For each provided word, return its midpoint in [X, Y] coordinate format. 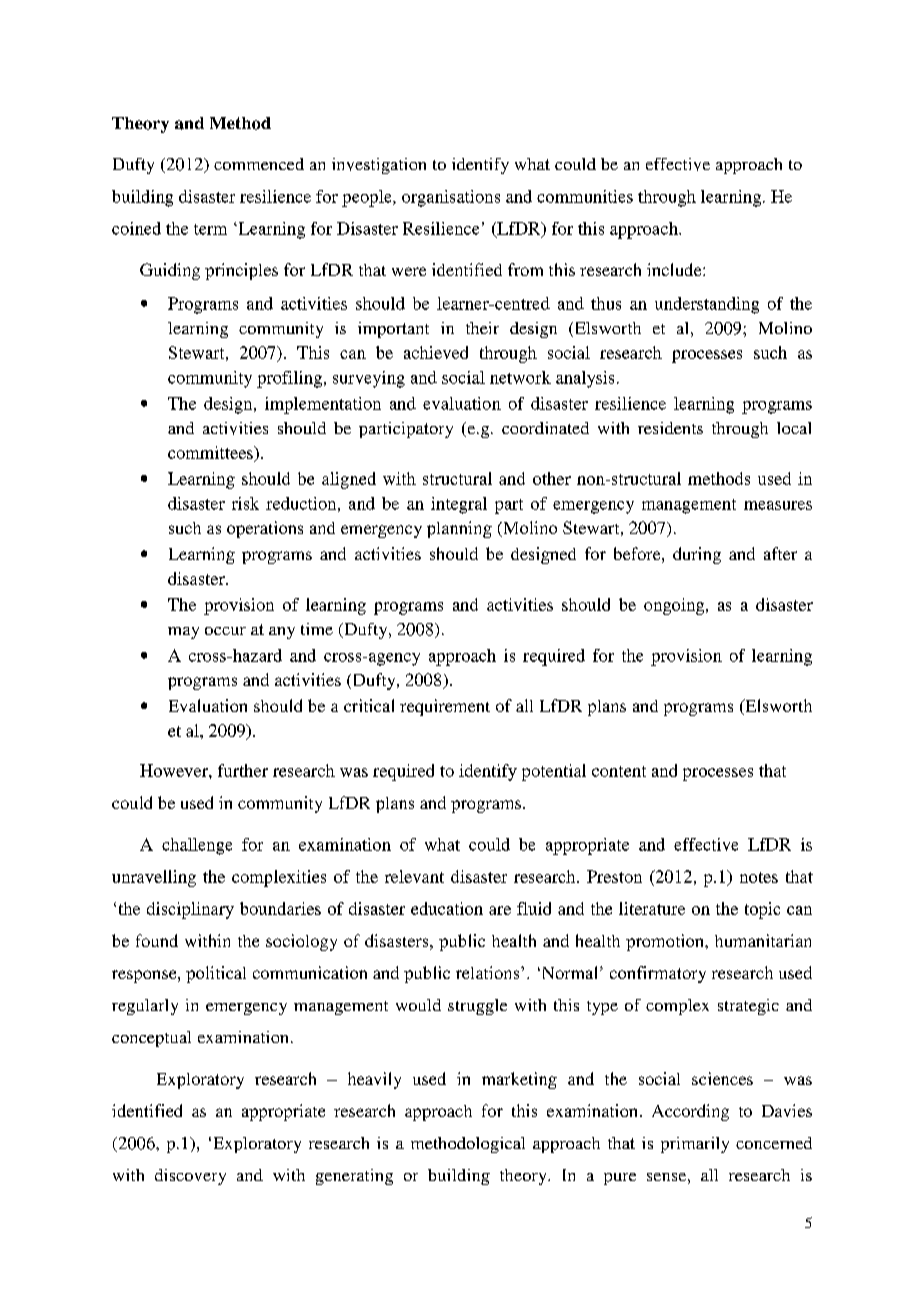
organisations [451, 198]
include [675, 269]
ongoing [675, 606]
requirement [445, 707]
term [210, 229]
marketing [519, 1080]
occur [225, 631]
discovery [190, 1177]
